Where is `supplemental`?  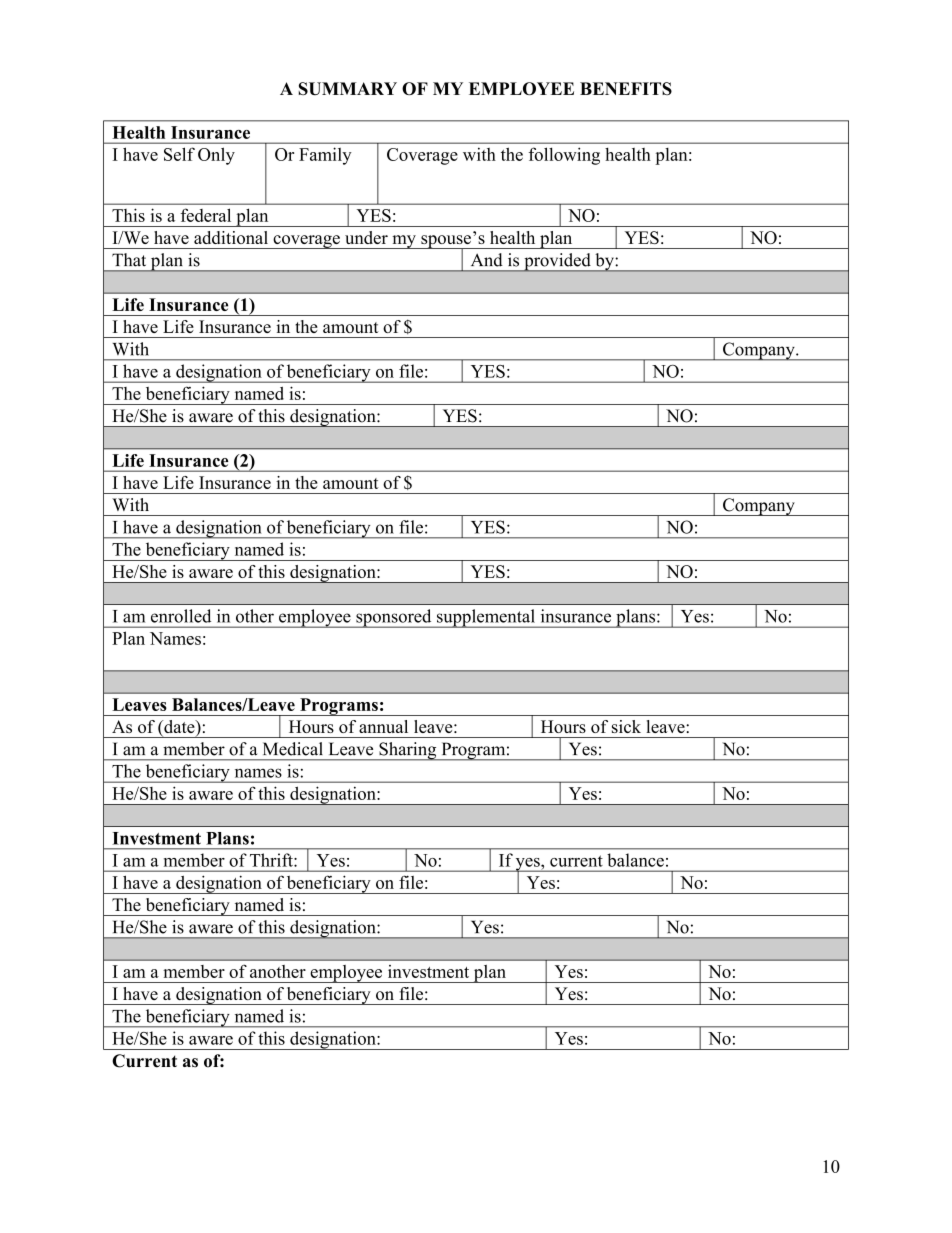 supplemental is located at coordinates (485, 618).
